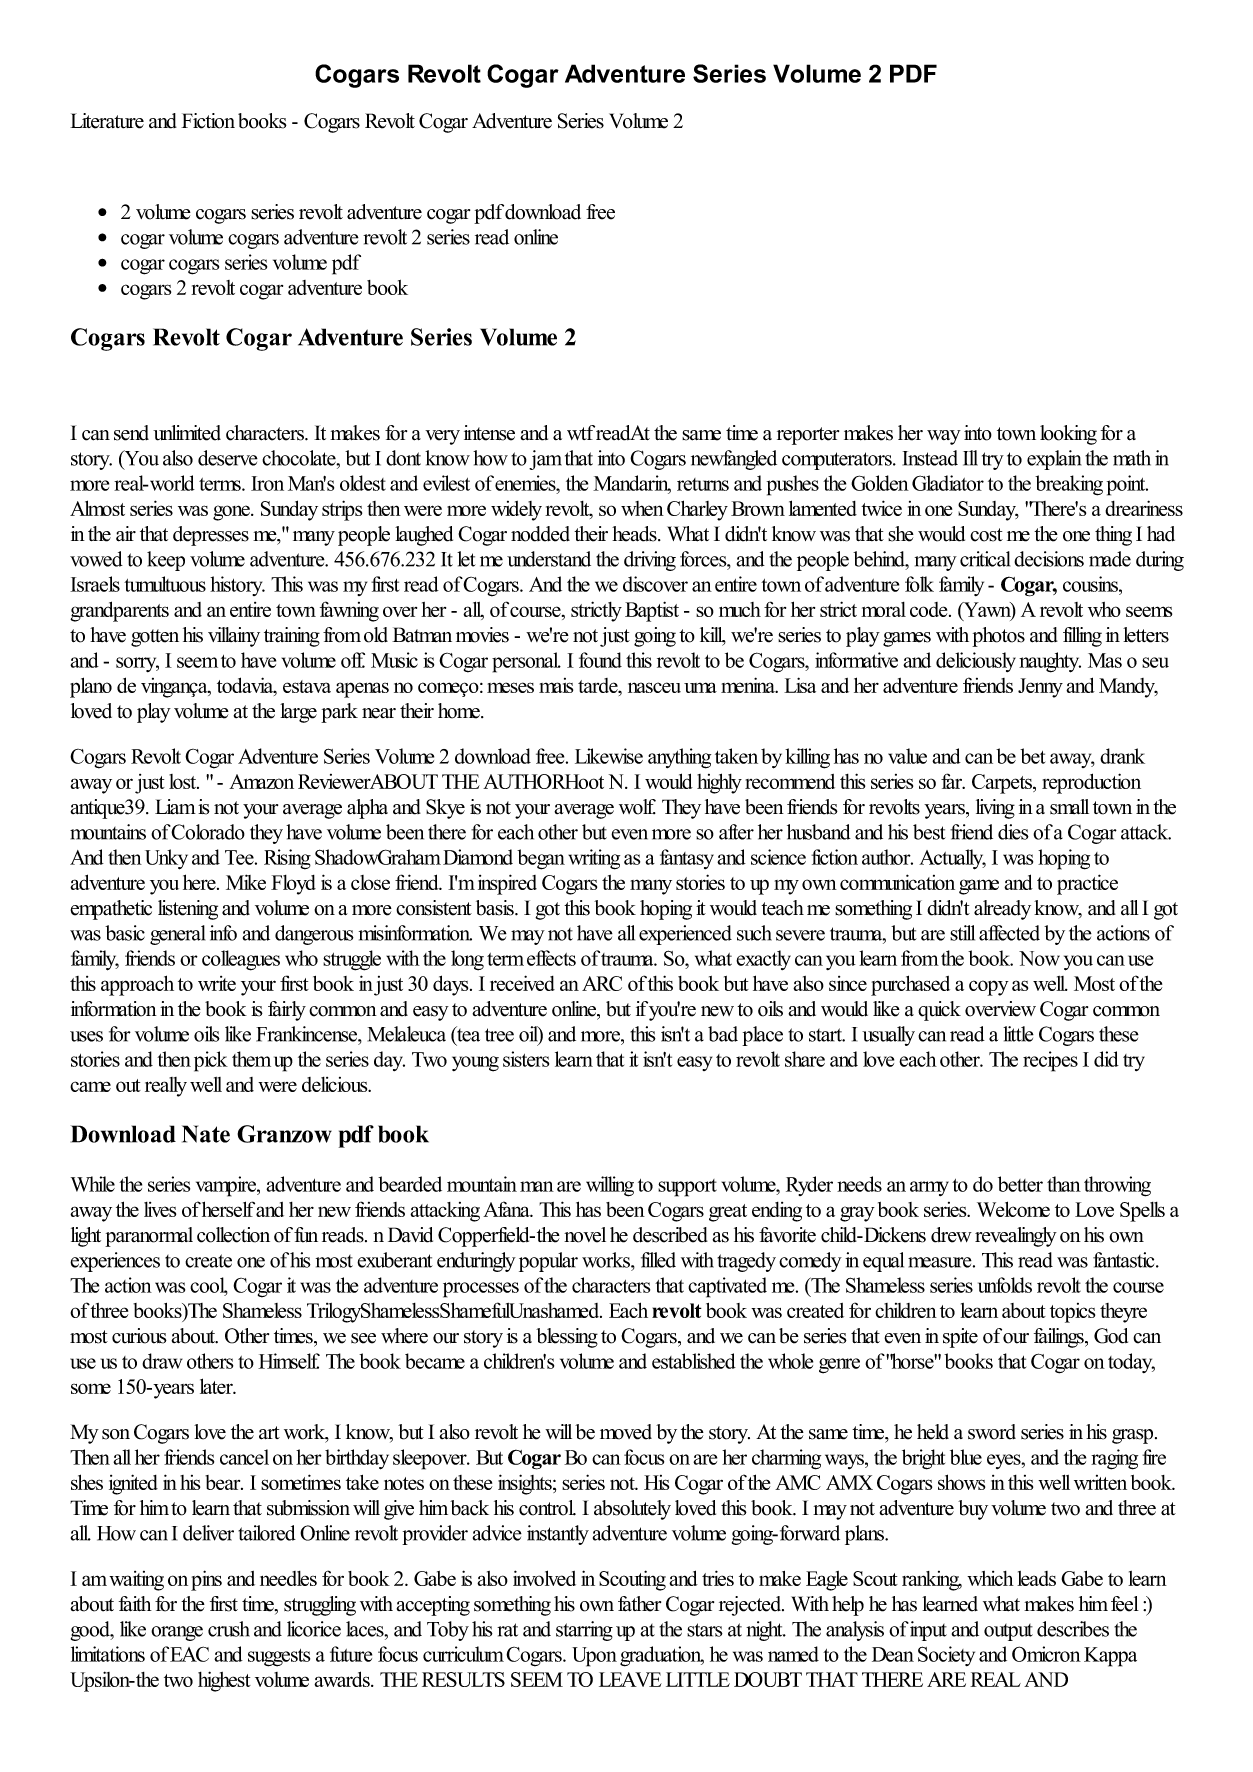  I want to click on quick, so click(939, 1011).
